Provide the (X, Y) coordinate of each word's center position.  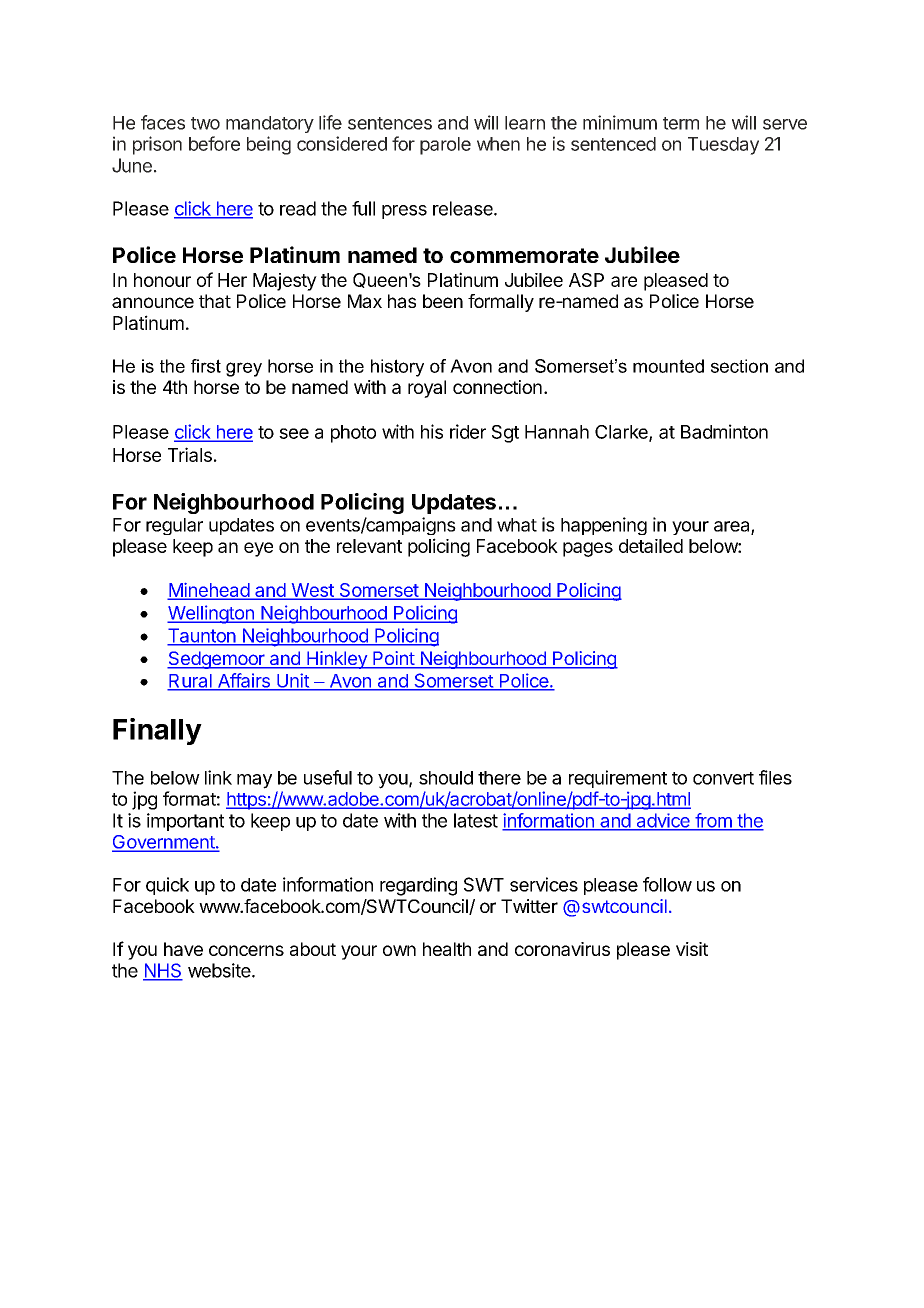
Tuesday (723, 146)
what (517, 525)
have (183, 949)
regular (174, 526)
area (733, 527)
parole (445, 146)
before (214, 143)
